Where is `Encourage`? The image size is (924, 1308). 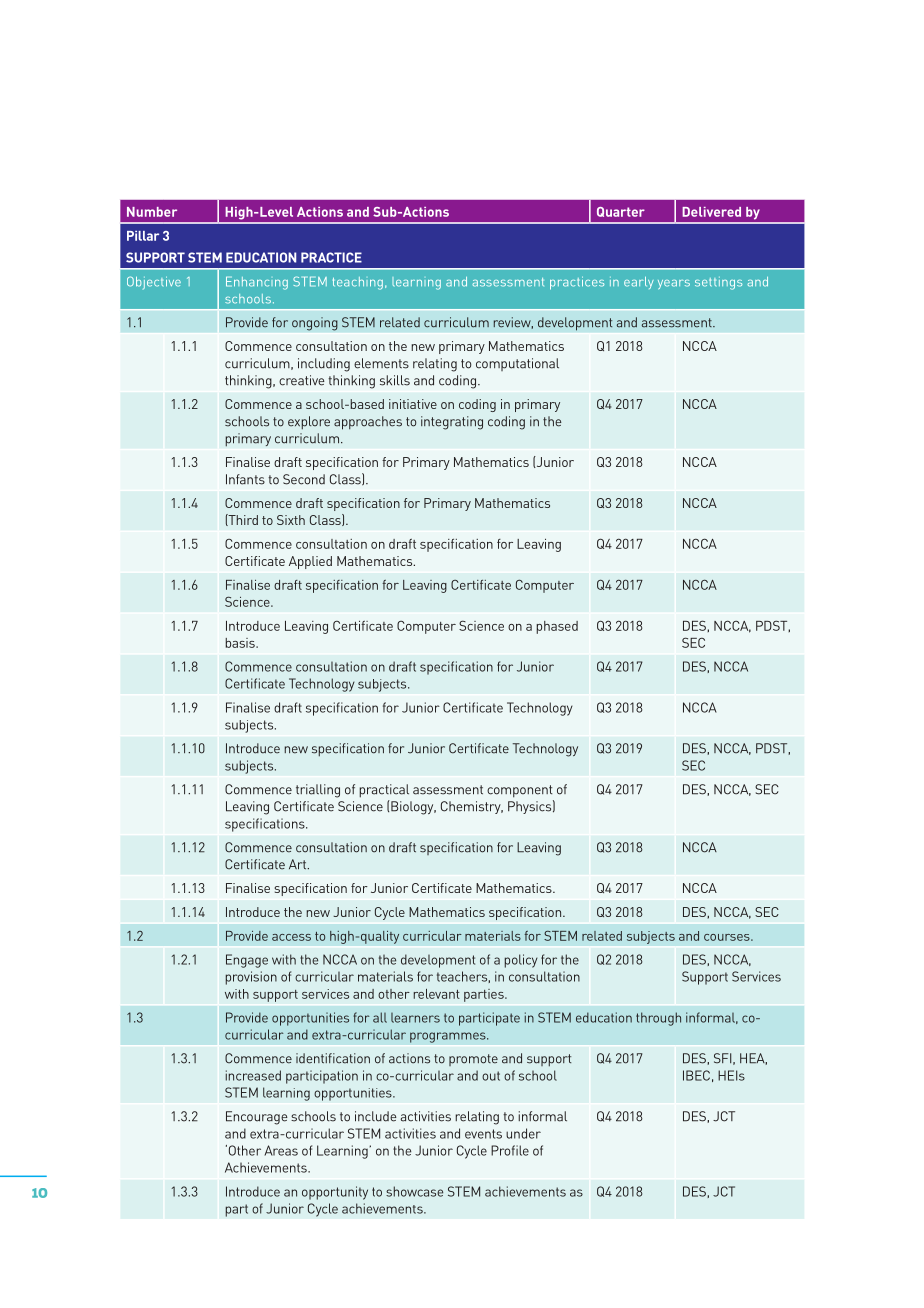 Encourage is located at coordinates (257, 1118).
